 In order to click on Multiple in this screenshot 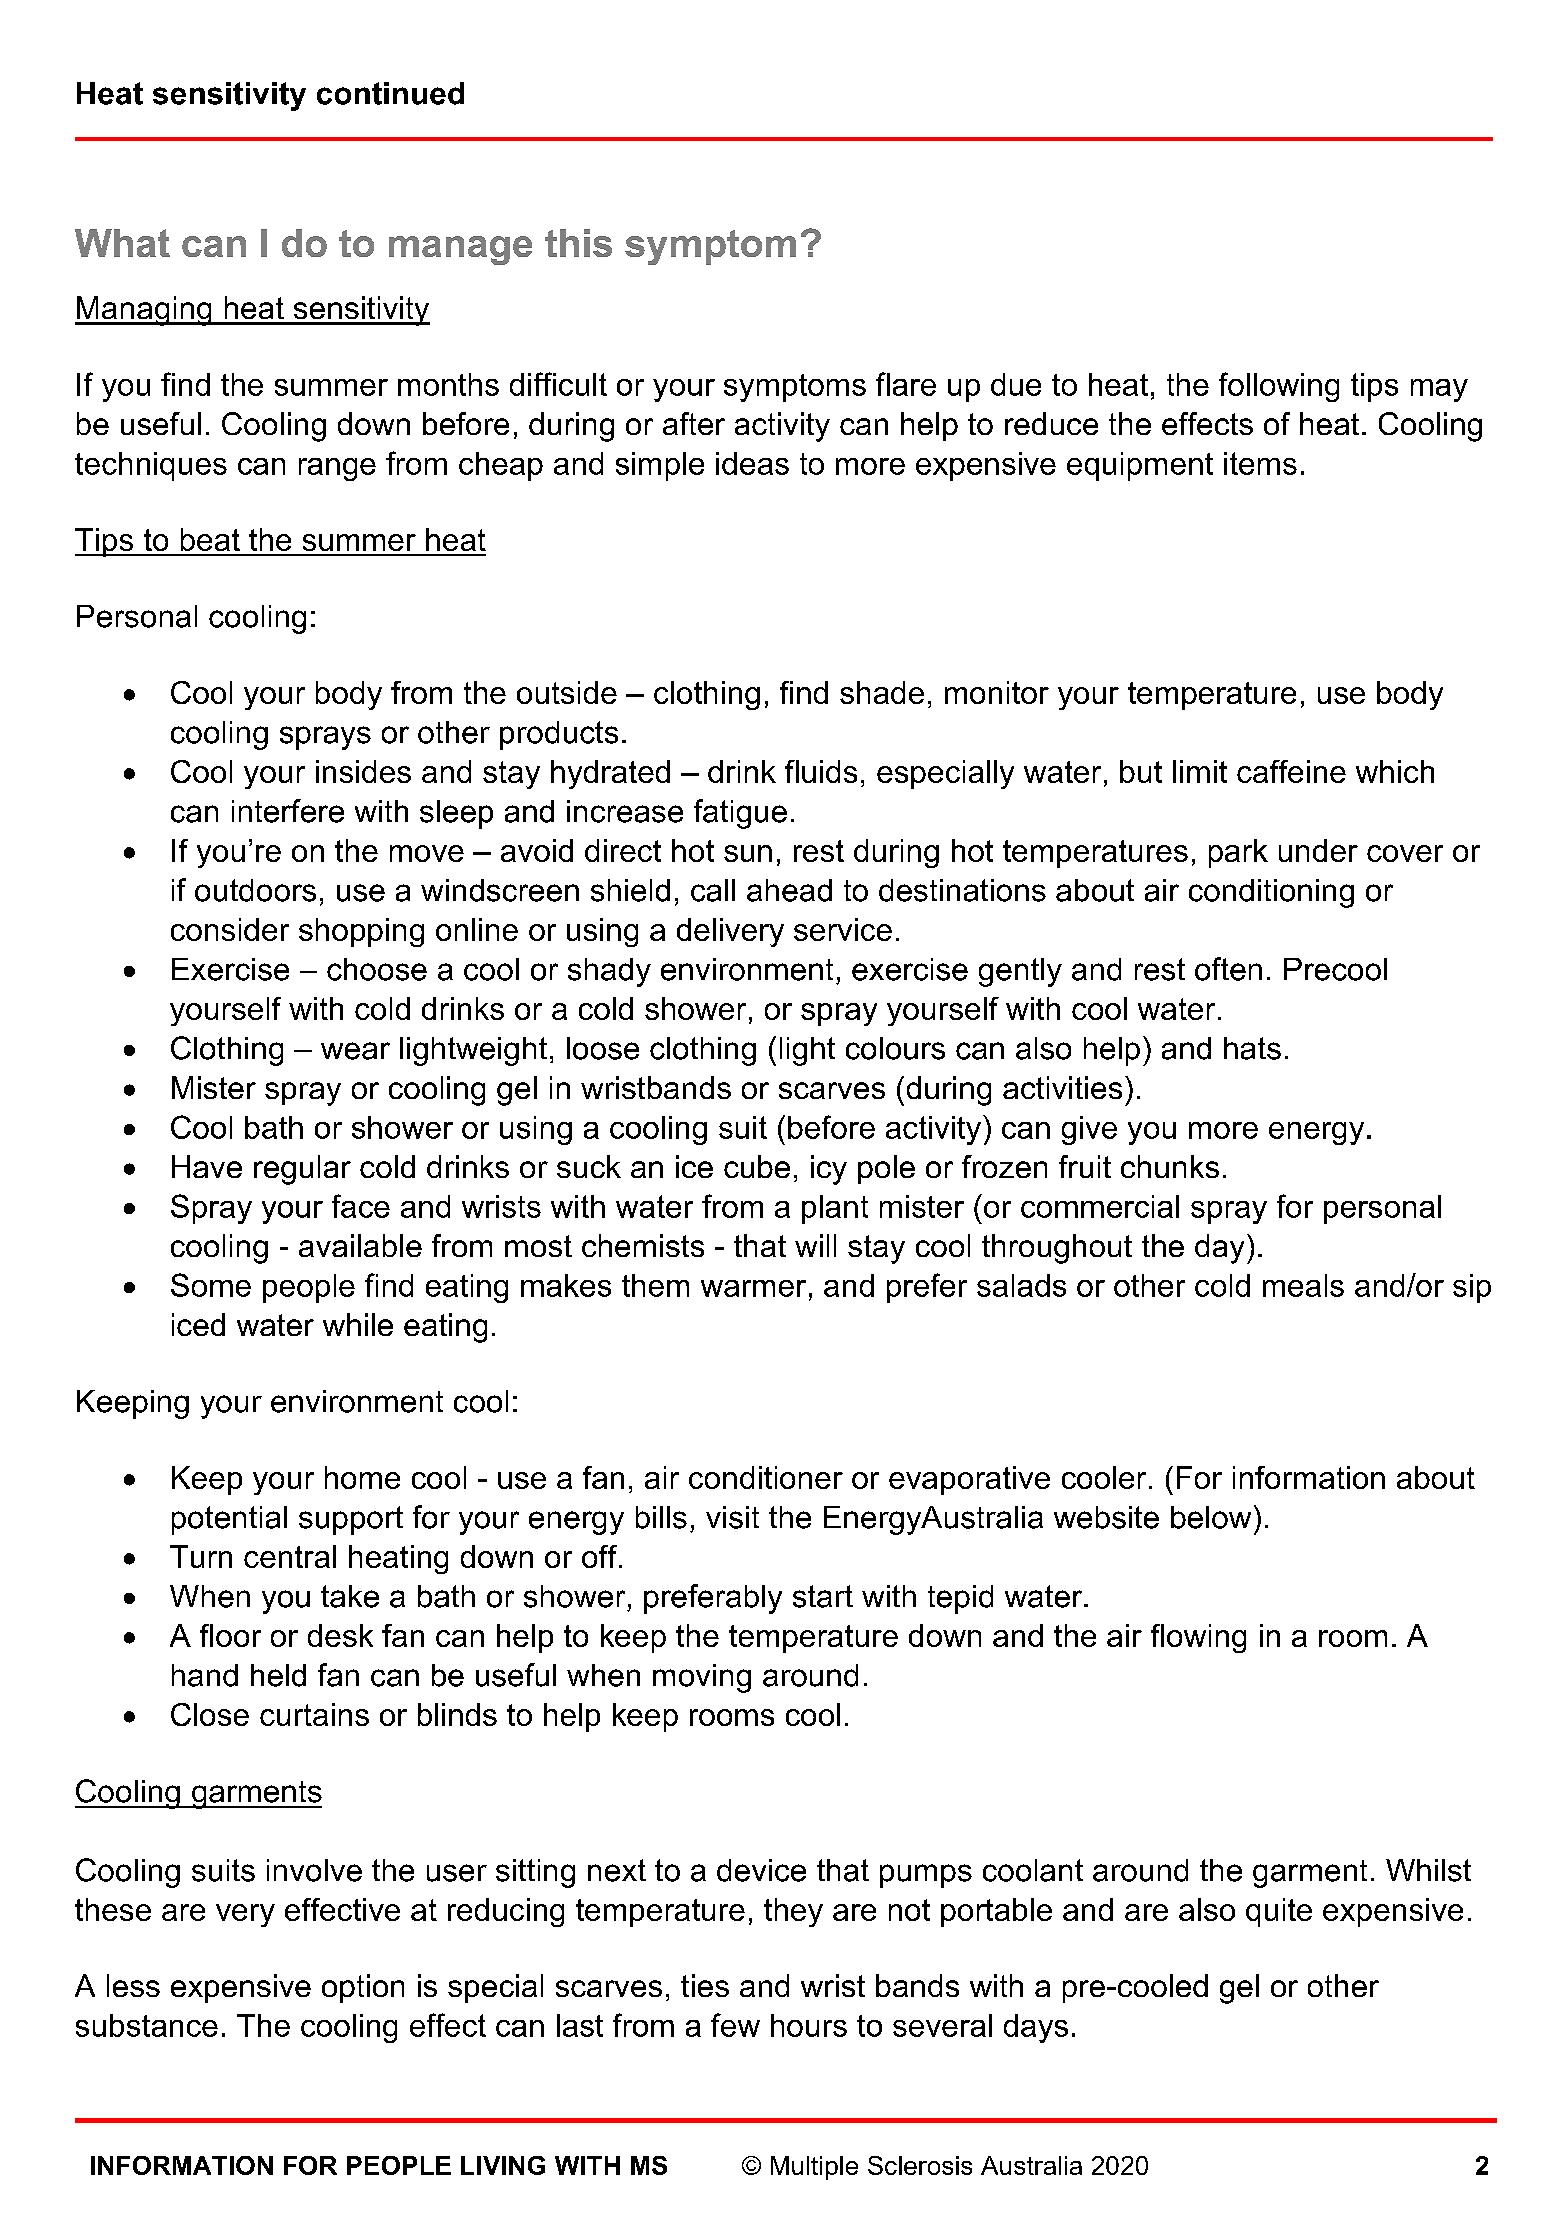, I will do `click(814, 2168)`.
